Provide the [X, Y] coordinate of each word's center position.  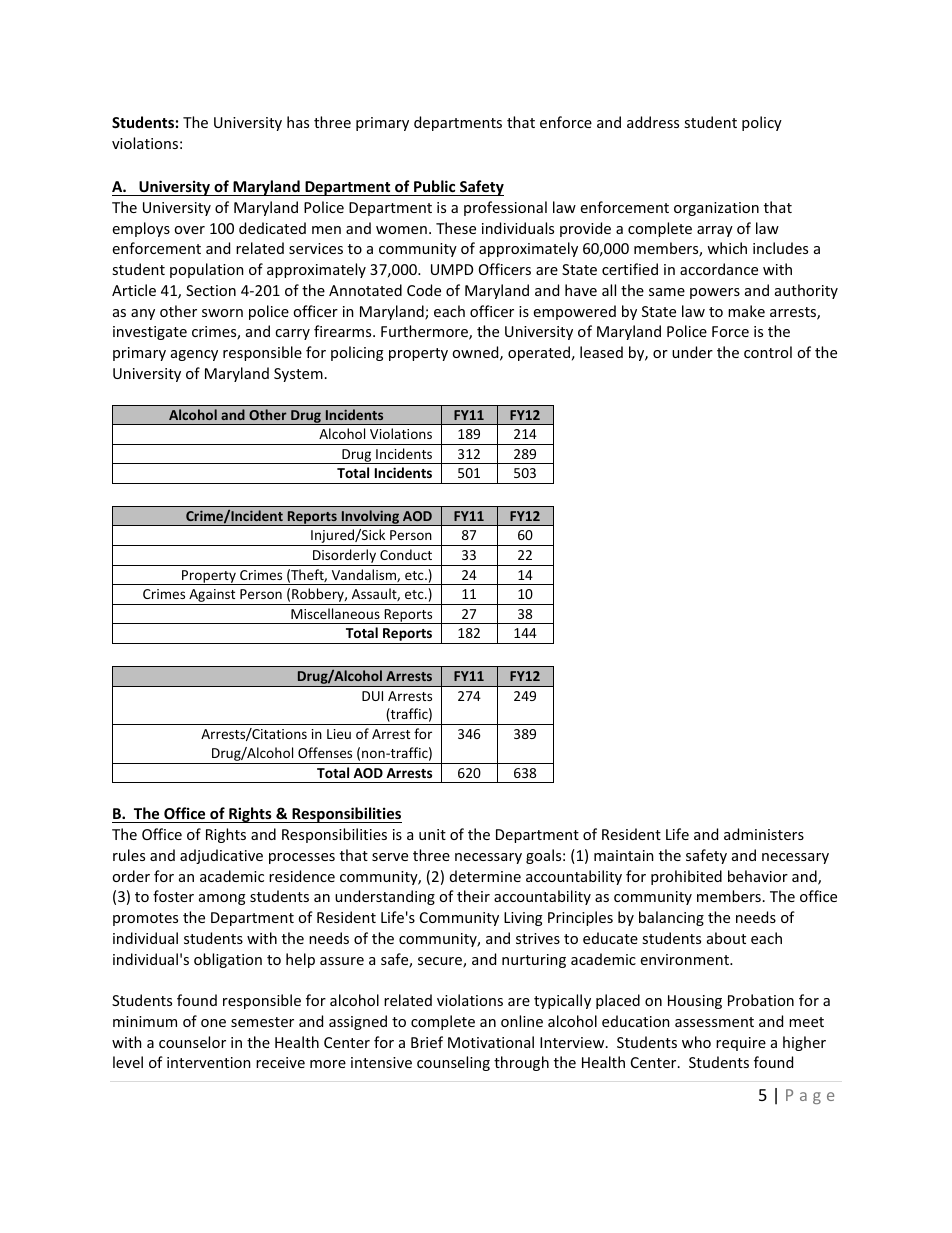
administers [764, 834]
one [213, 1023]
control [768, 352]
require [741, 1044]
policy [762, 123]
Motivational [491, 1042]
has [298, 122]
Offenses [325, 752]
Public [434, 186]
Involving [370, 518]
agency [194, 355]
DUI [372, 696]
